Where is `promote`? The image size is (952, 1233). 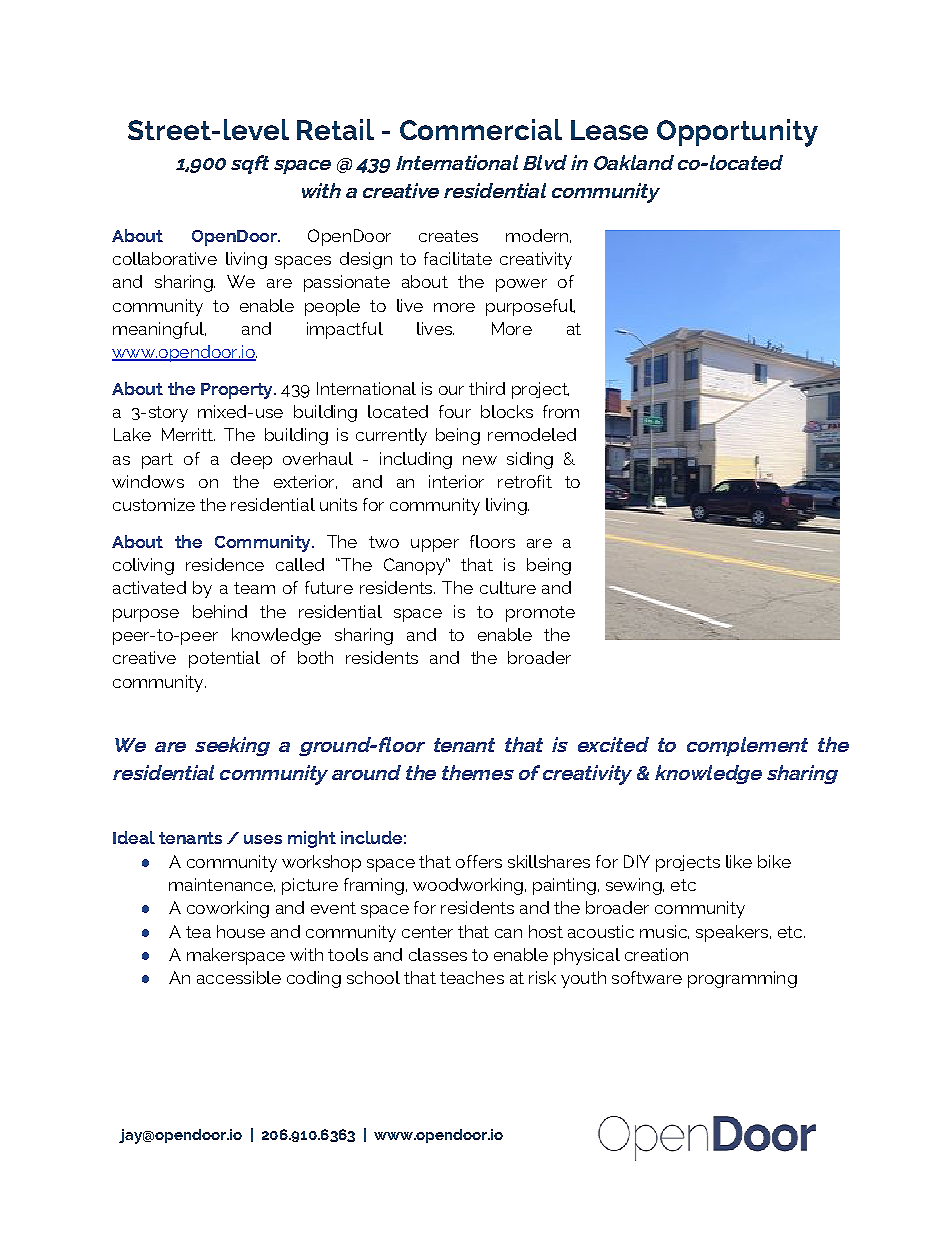 promote is located at coordinates (540, 614).
